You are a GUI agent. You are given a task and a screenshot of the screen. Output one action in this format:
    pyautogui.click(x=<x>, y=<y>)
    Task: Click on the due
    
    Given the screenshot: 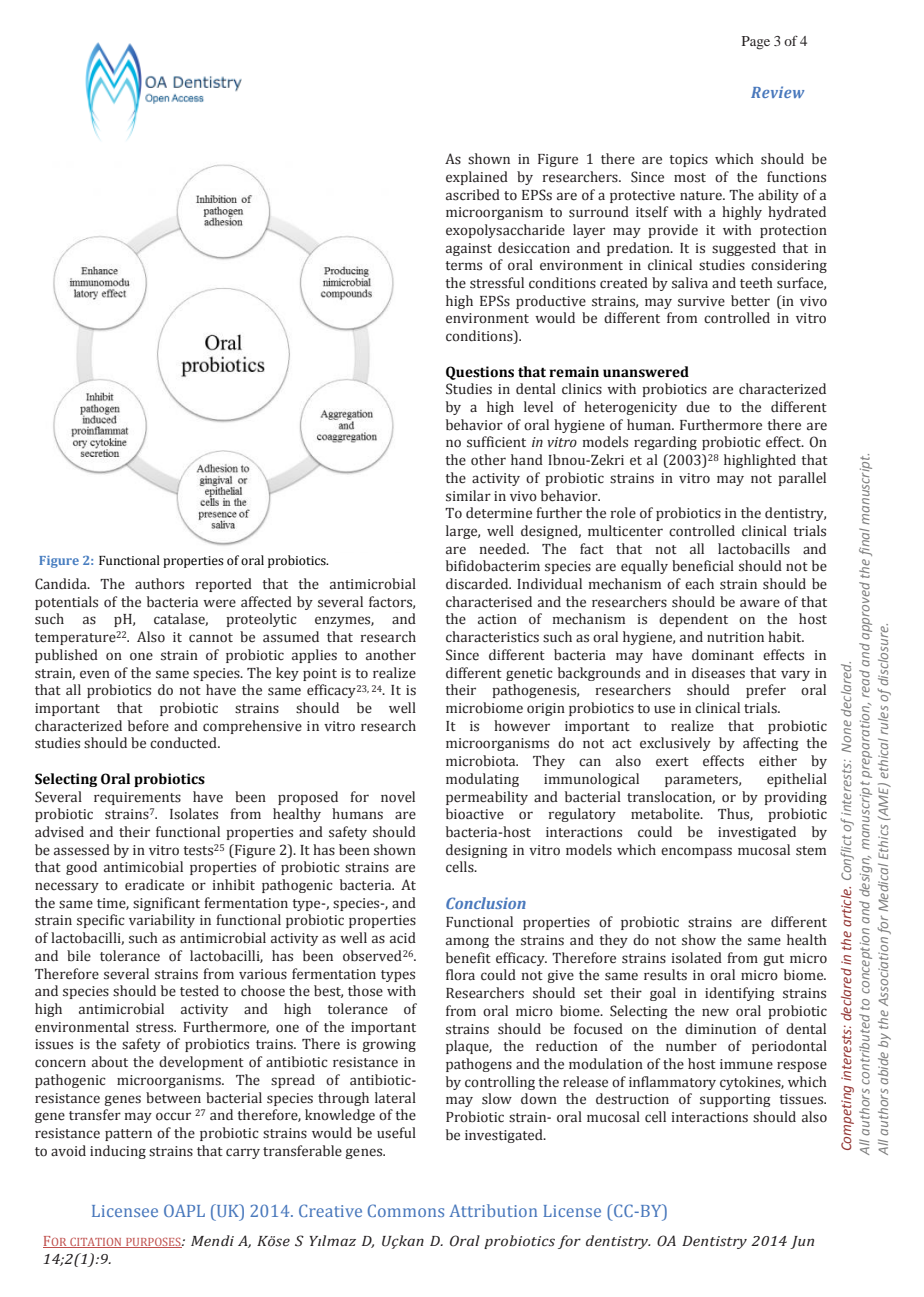 What is the action you would take?
    pyautogui.click(x=698, y=407)
